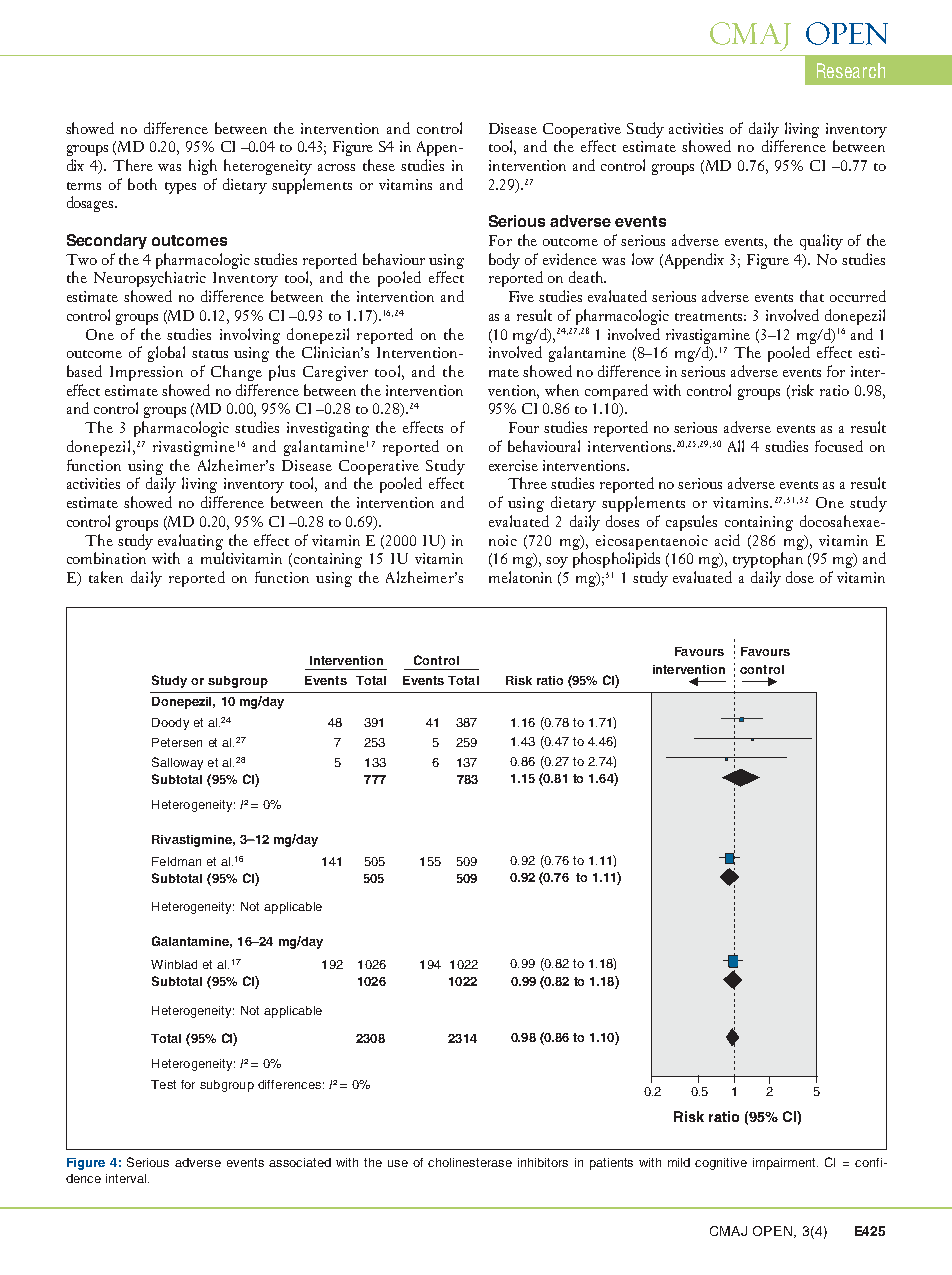 This screenshot has width=952, height=1275. What do you see at coordinates (163, 1084) in the screenshot?
I see `Test` at bounding box center [163, 1084].
